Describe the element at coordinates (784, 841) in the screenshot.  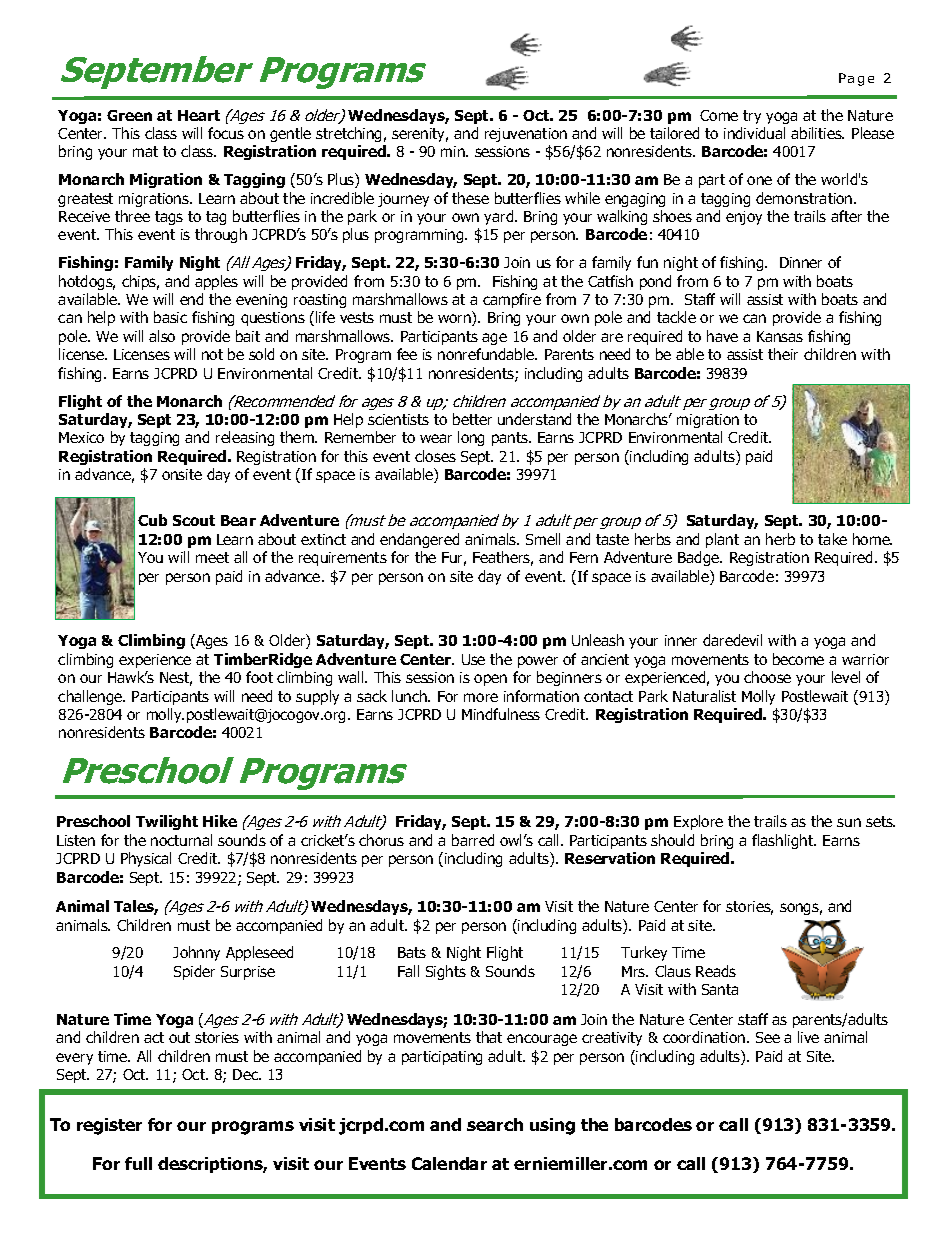
I see `flashlight` at that location.
